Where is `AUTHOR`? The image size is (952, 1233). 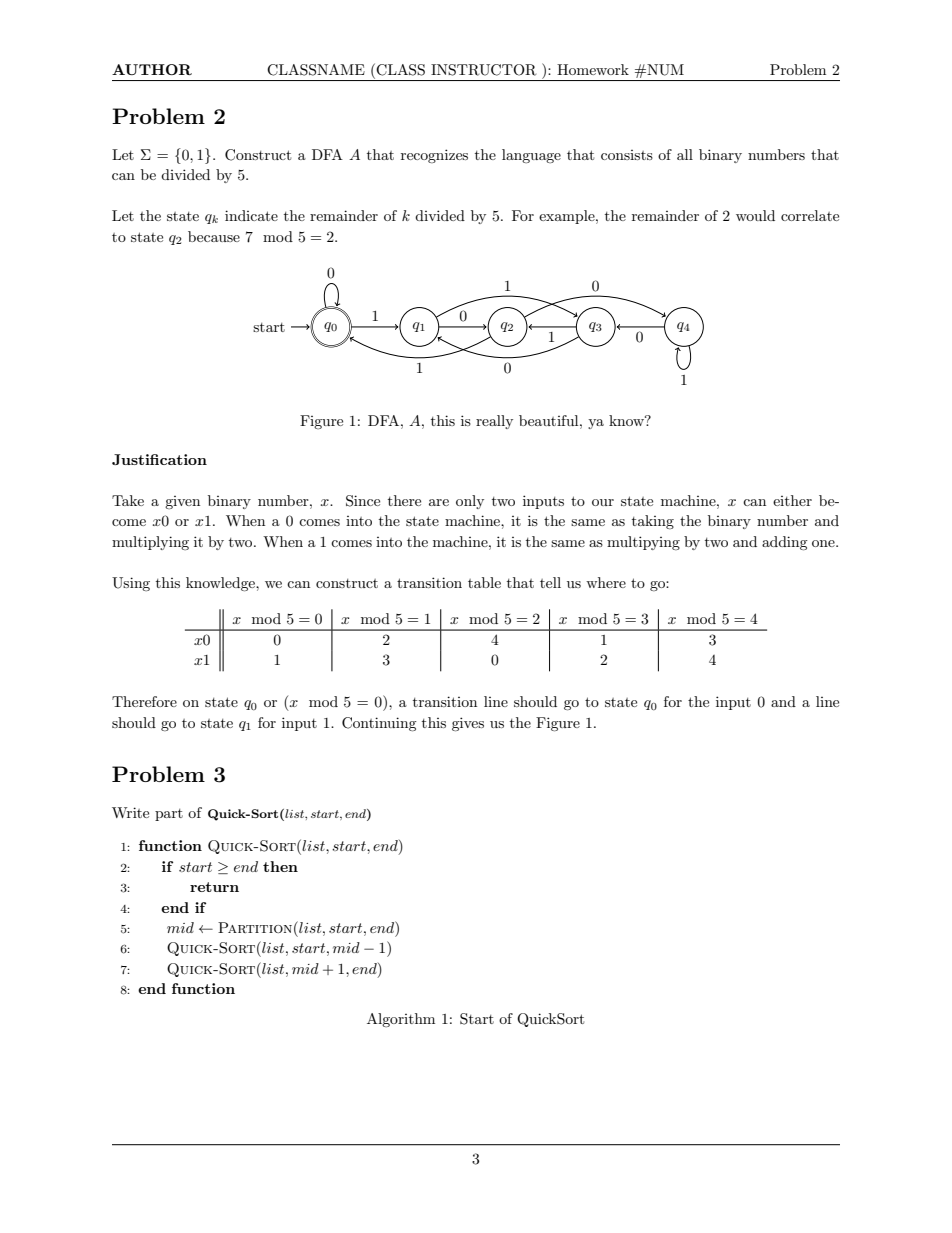 AUTHOR is located at coordinates (152, 69).
